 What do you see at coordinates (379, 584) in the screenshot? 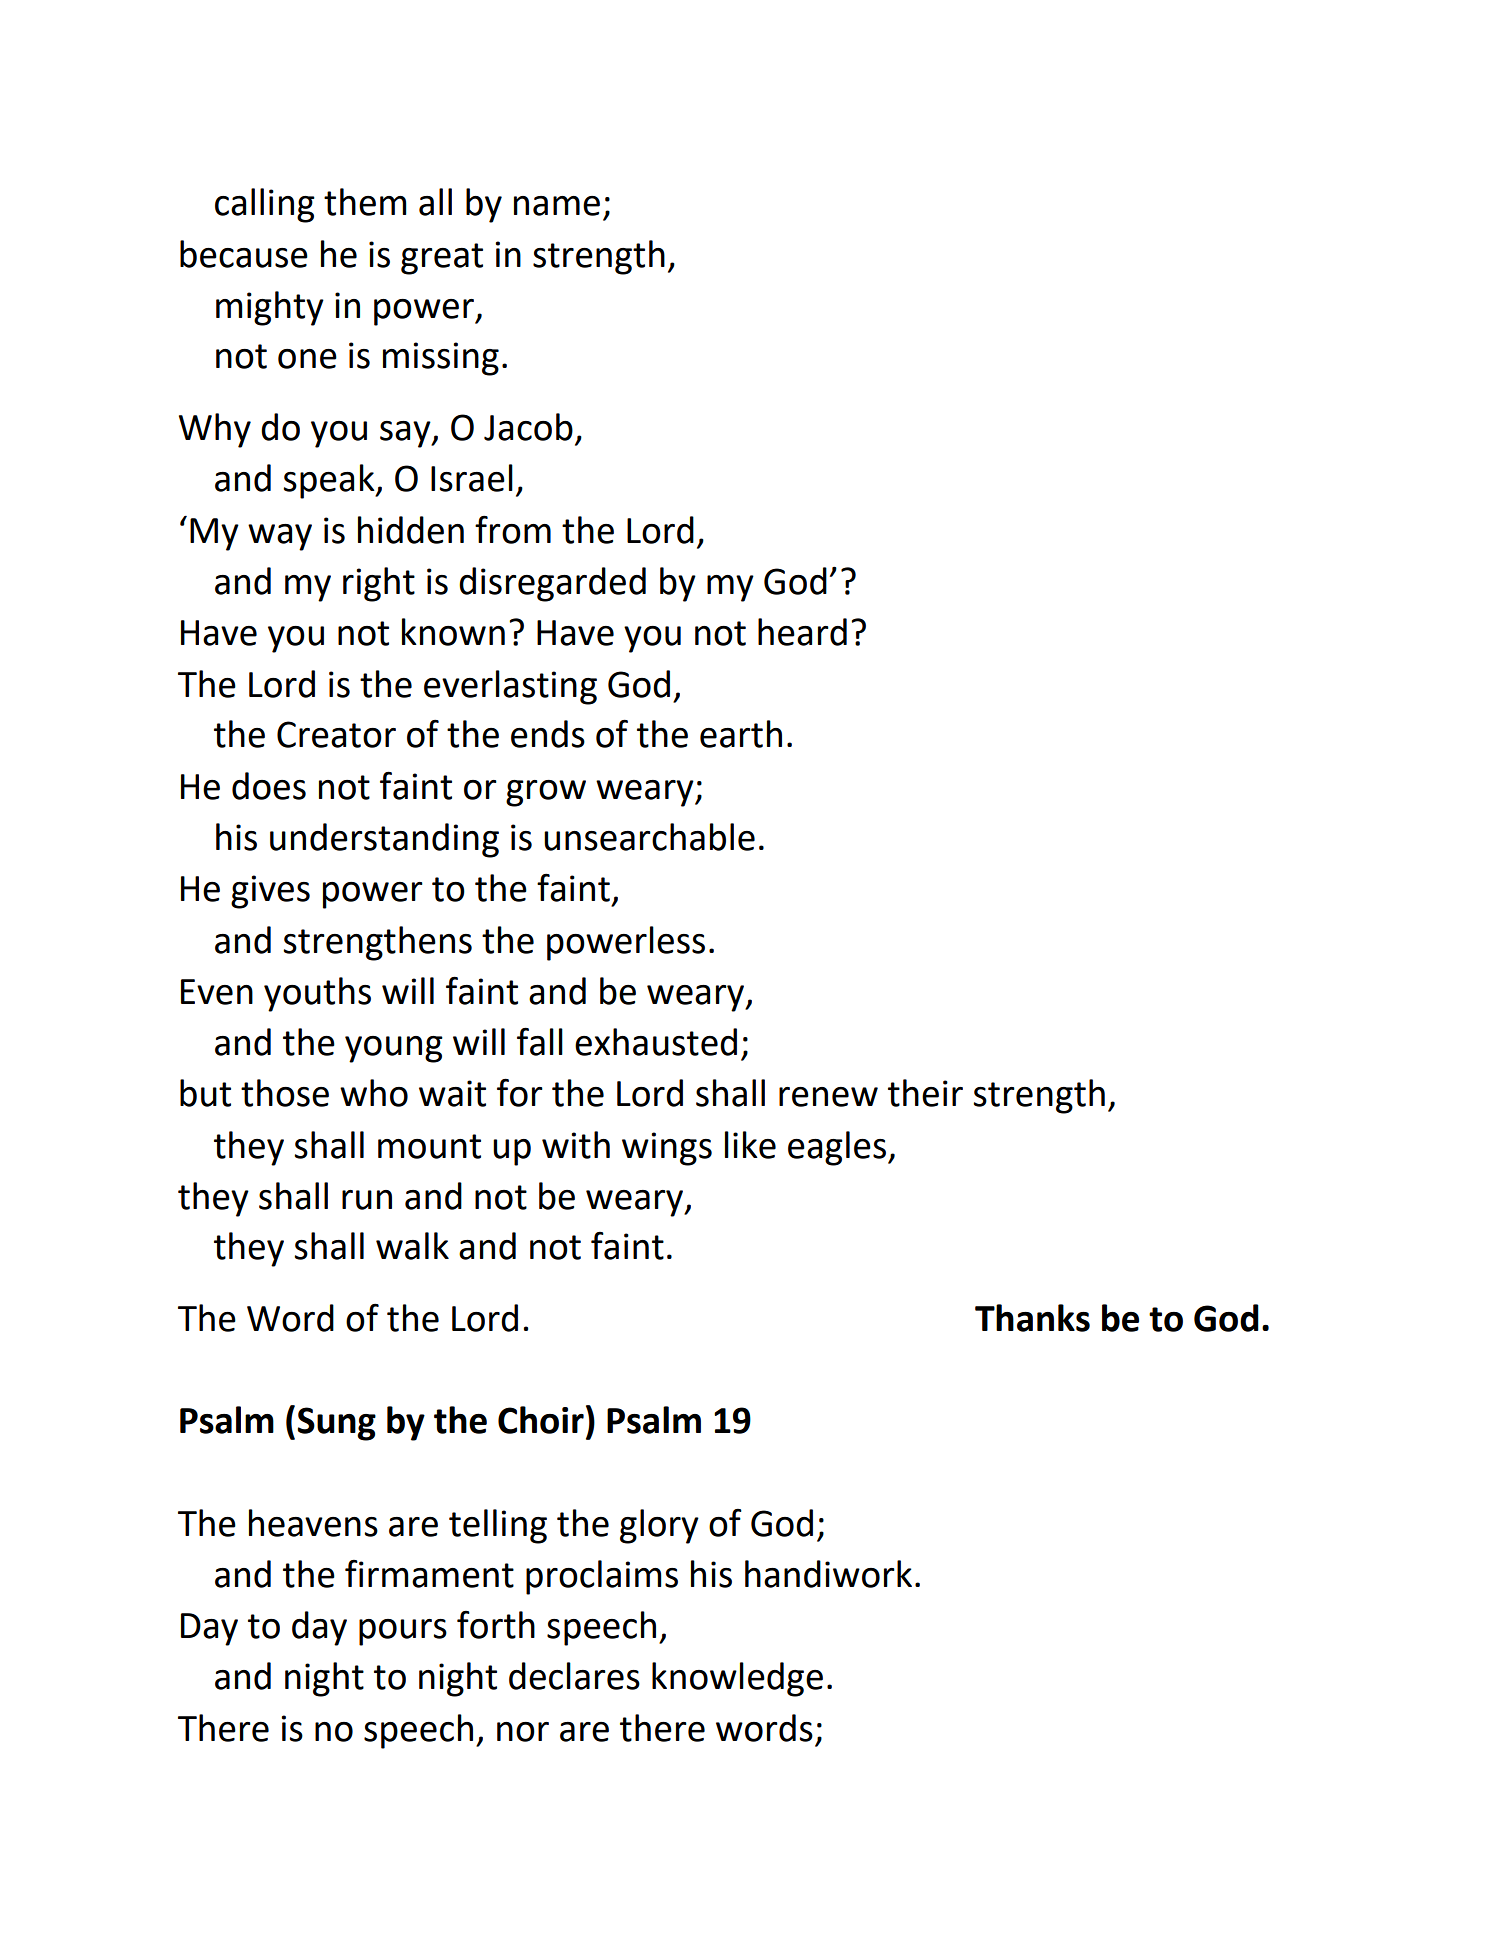
I see `right` at bounding box center [379, 584].
